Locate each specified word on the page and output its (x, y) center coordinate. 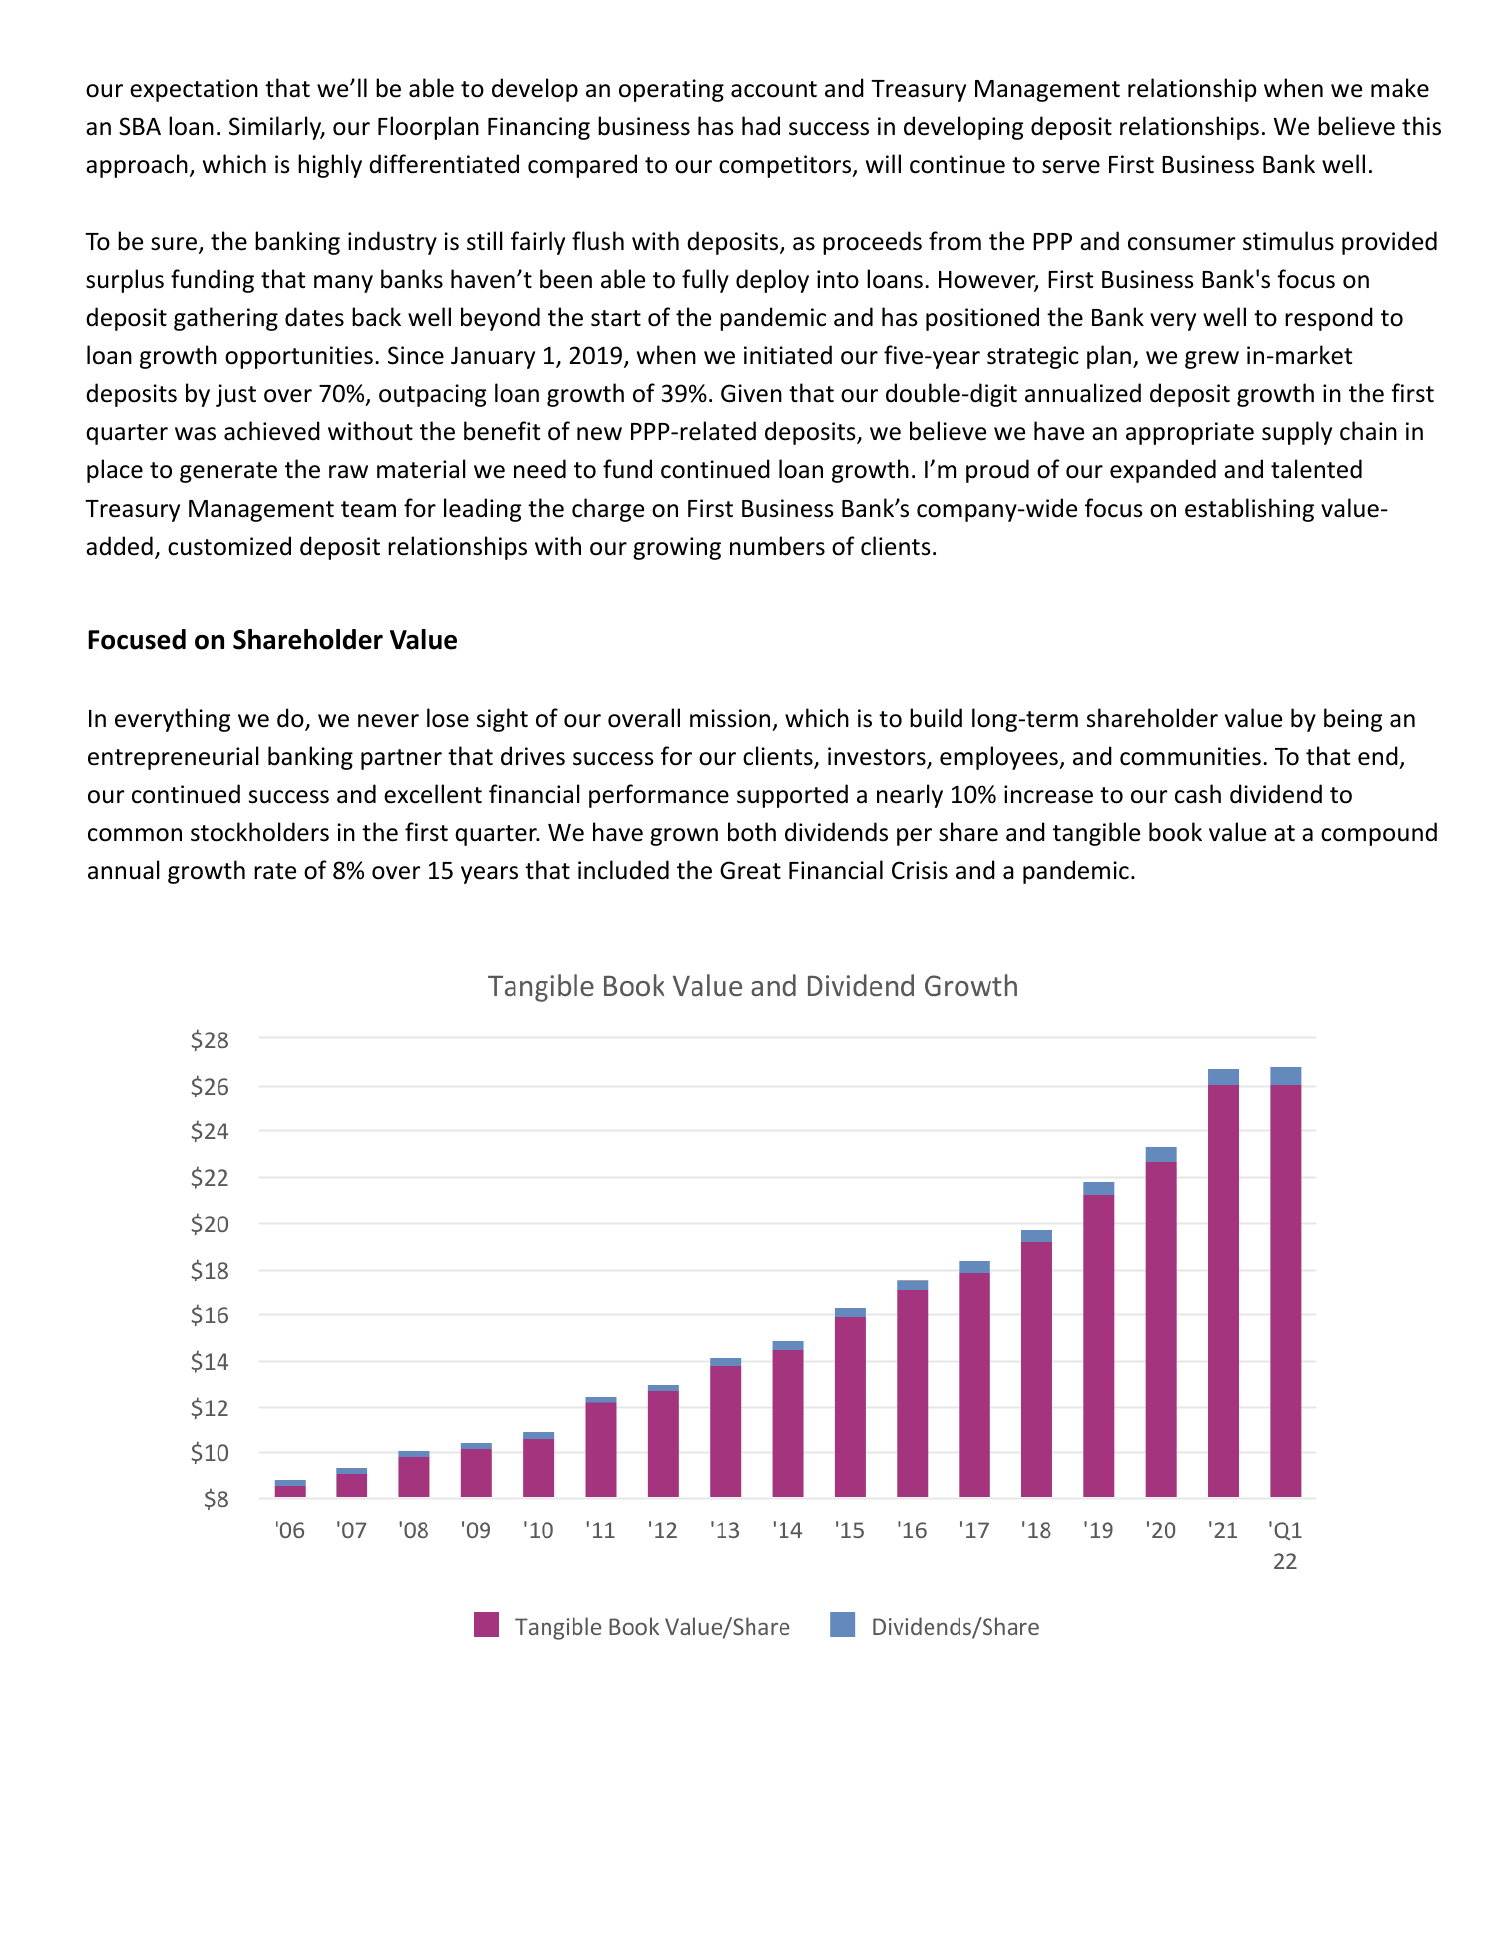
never (388, 721)
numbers (777, 546)
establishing (1249, 510)
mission (730, 718)
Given (751, 393)
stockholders (260, 832)
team (368, 509)
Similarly (276, 128)
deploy (772, 281)
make (1400, 88)
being (1353, 720)
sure (174, 244)
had (761, 126)
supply (1297, 433)
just (236, 395)
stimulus (1288, 241)
